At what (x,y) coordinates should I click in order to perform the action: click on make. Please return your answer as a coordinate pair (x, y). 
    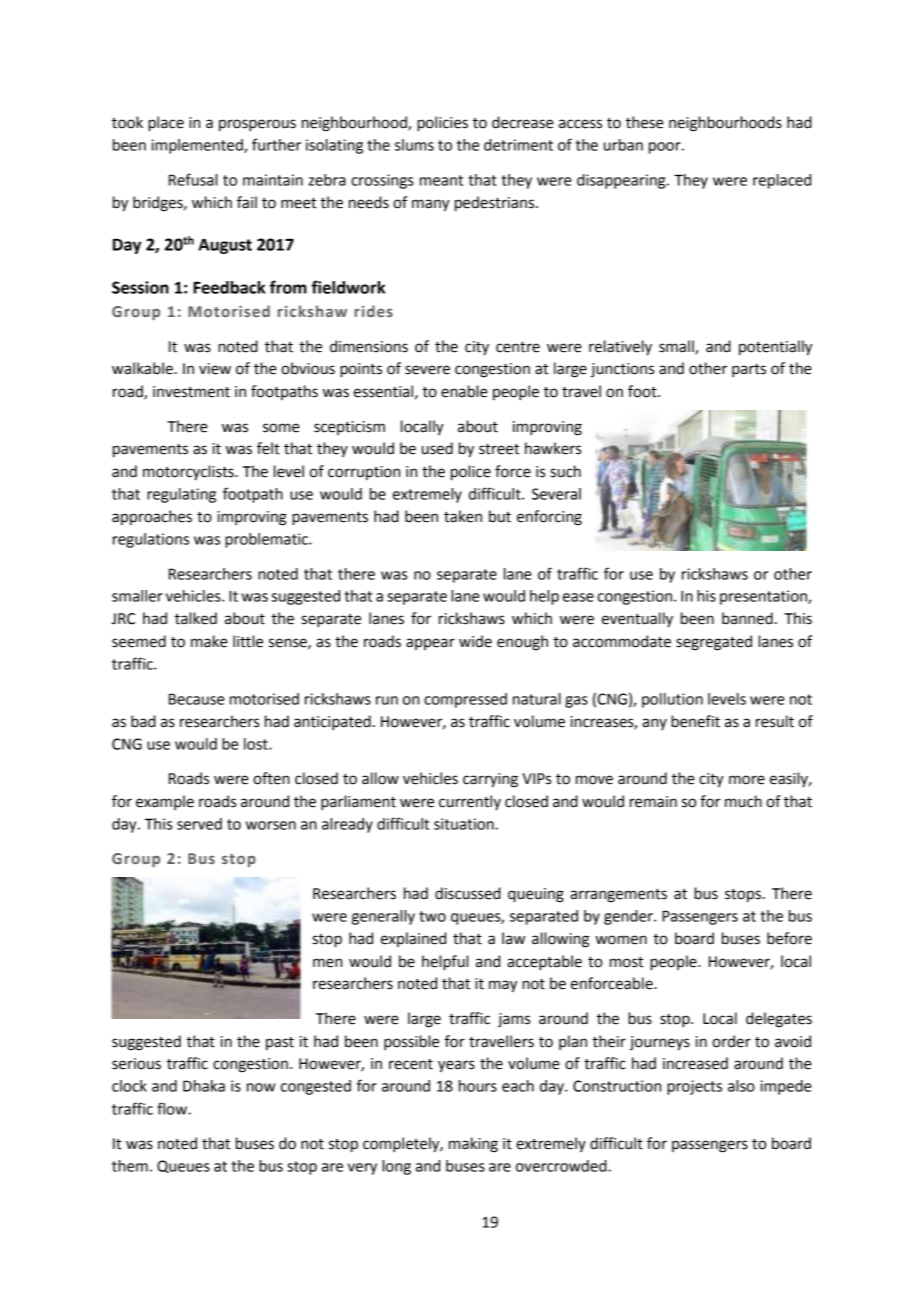
    Looking at the image, I should click on (209, 641).
